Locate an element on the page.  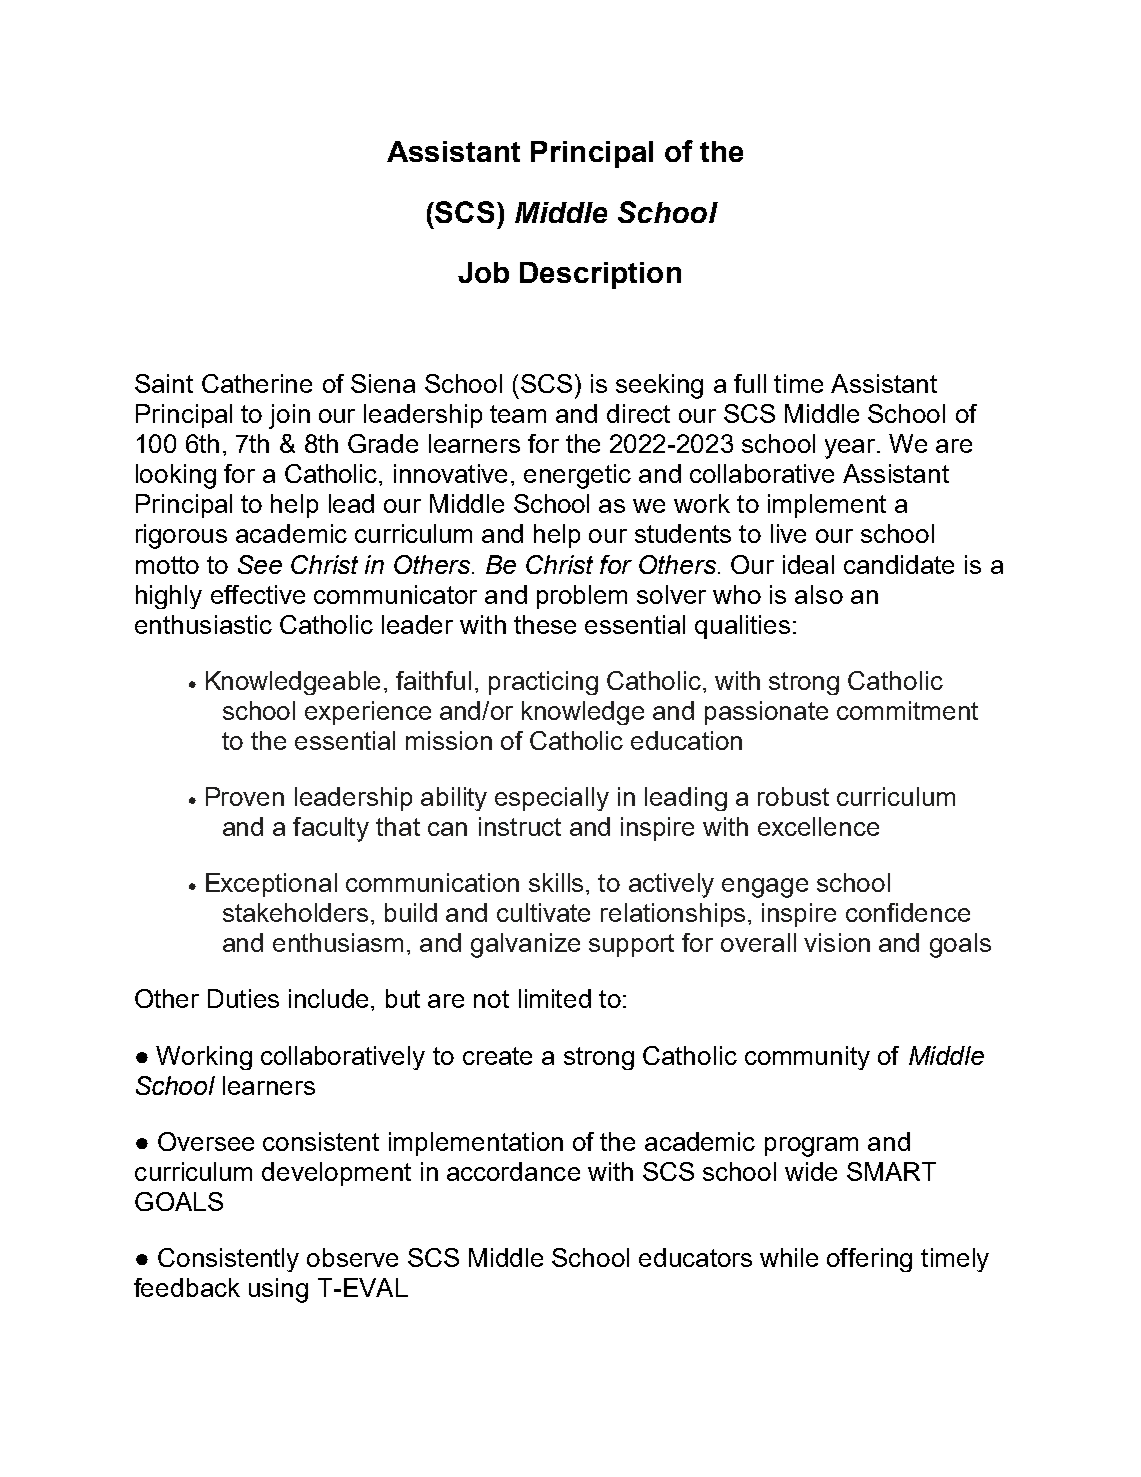
Job is located at coordinates (483, 272).
